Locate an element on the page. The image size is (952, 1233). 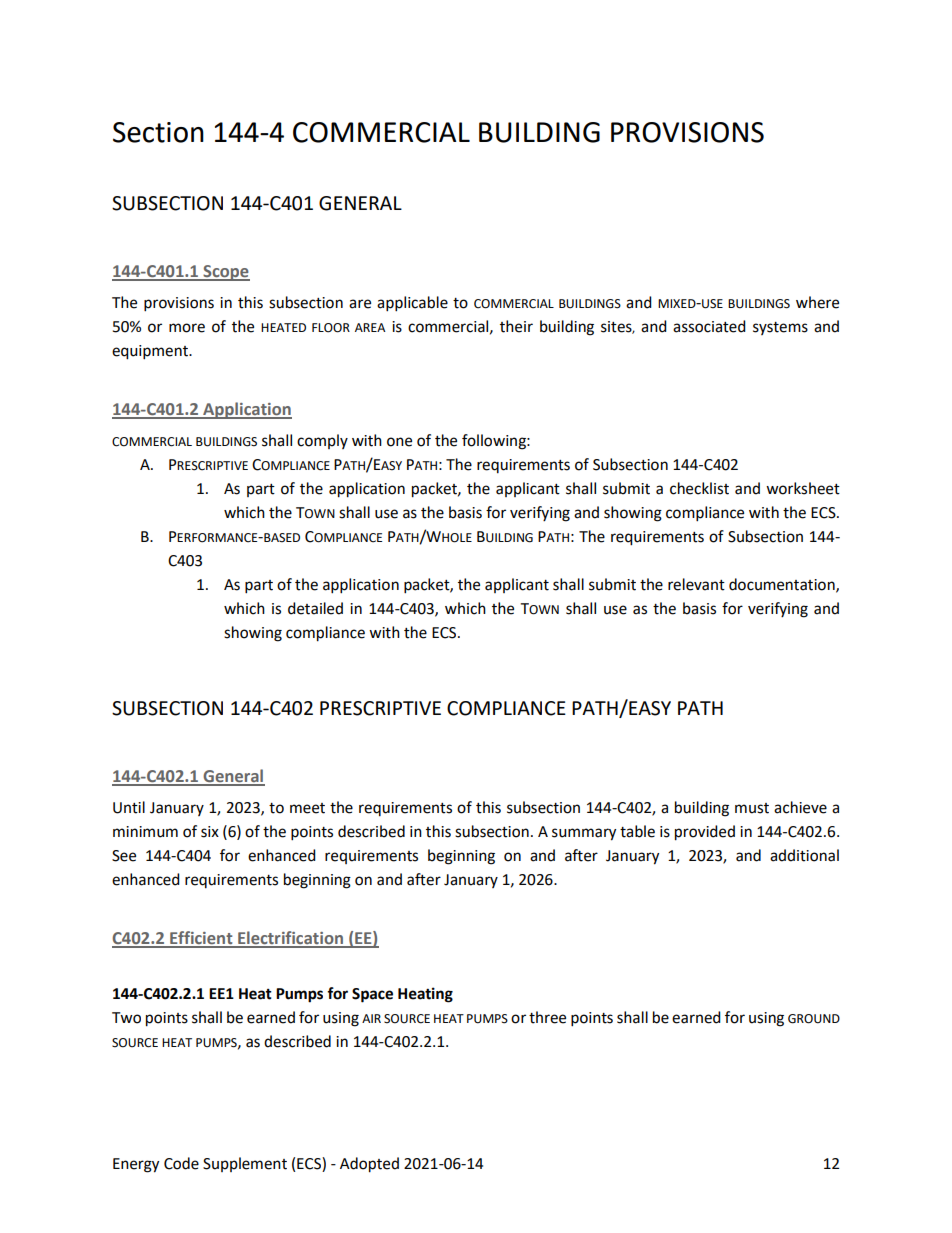
Scope is located at coordinates (225, 273).
